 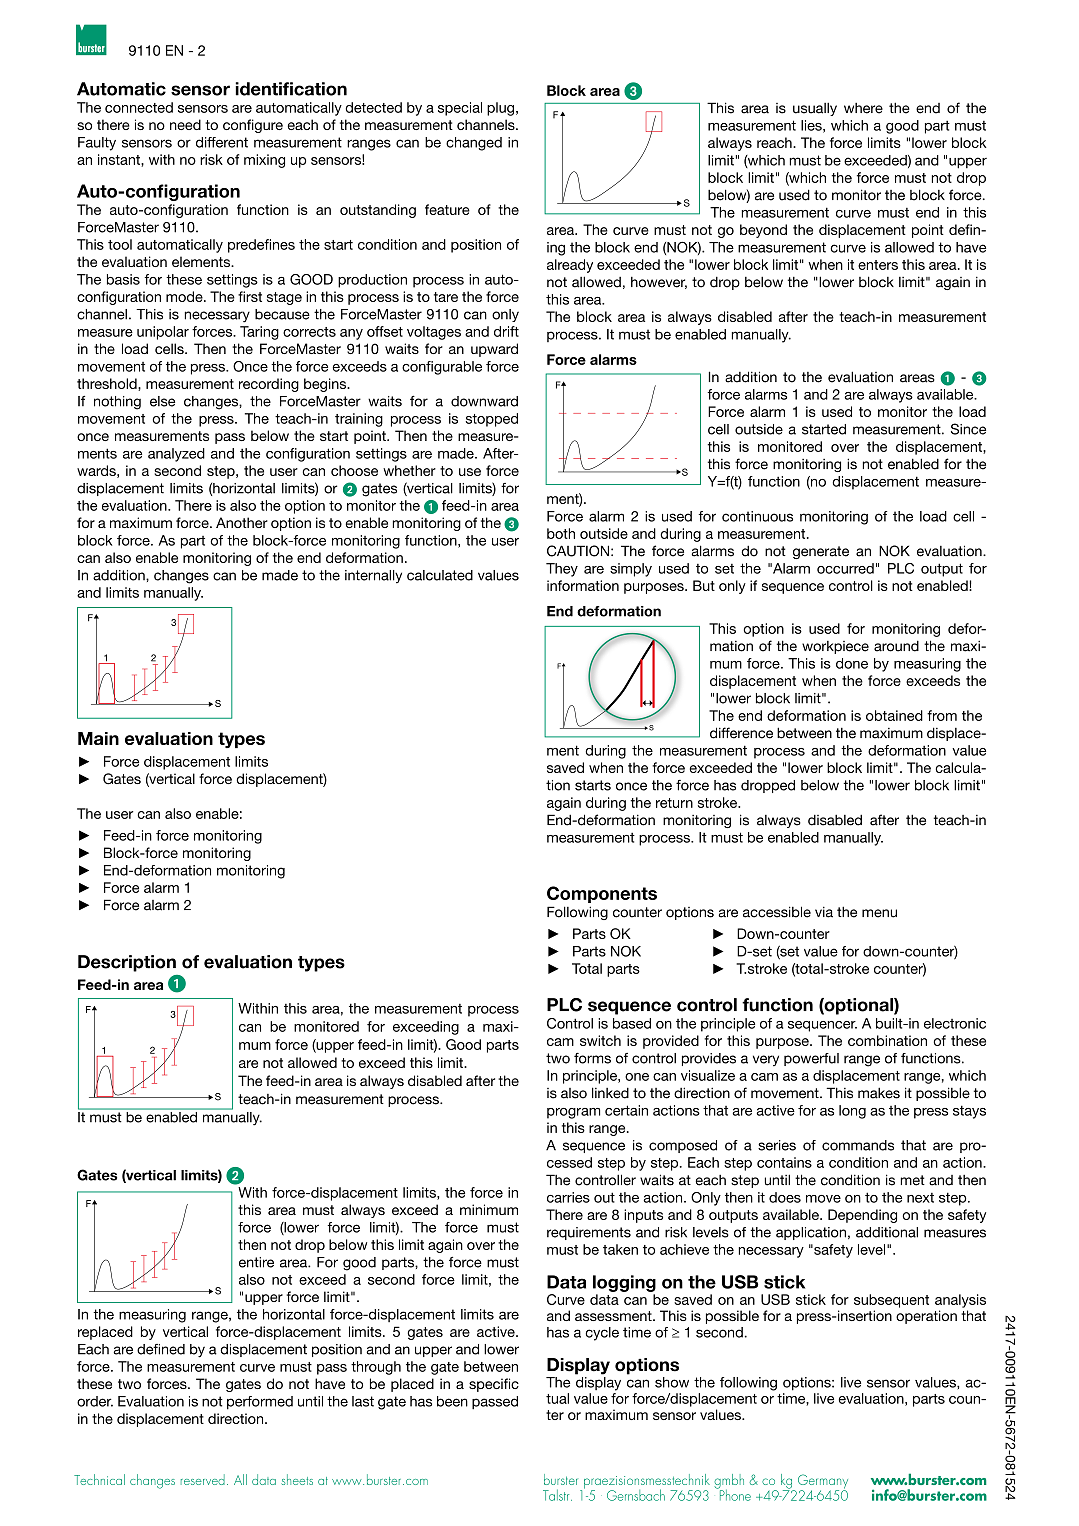 What do you see at coordinates (474, 144) in the image?
I see `changed` at bounding box center [474, 144].
